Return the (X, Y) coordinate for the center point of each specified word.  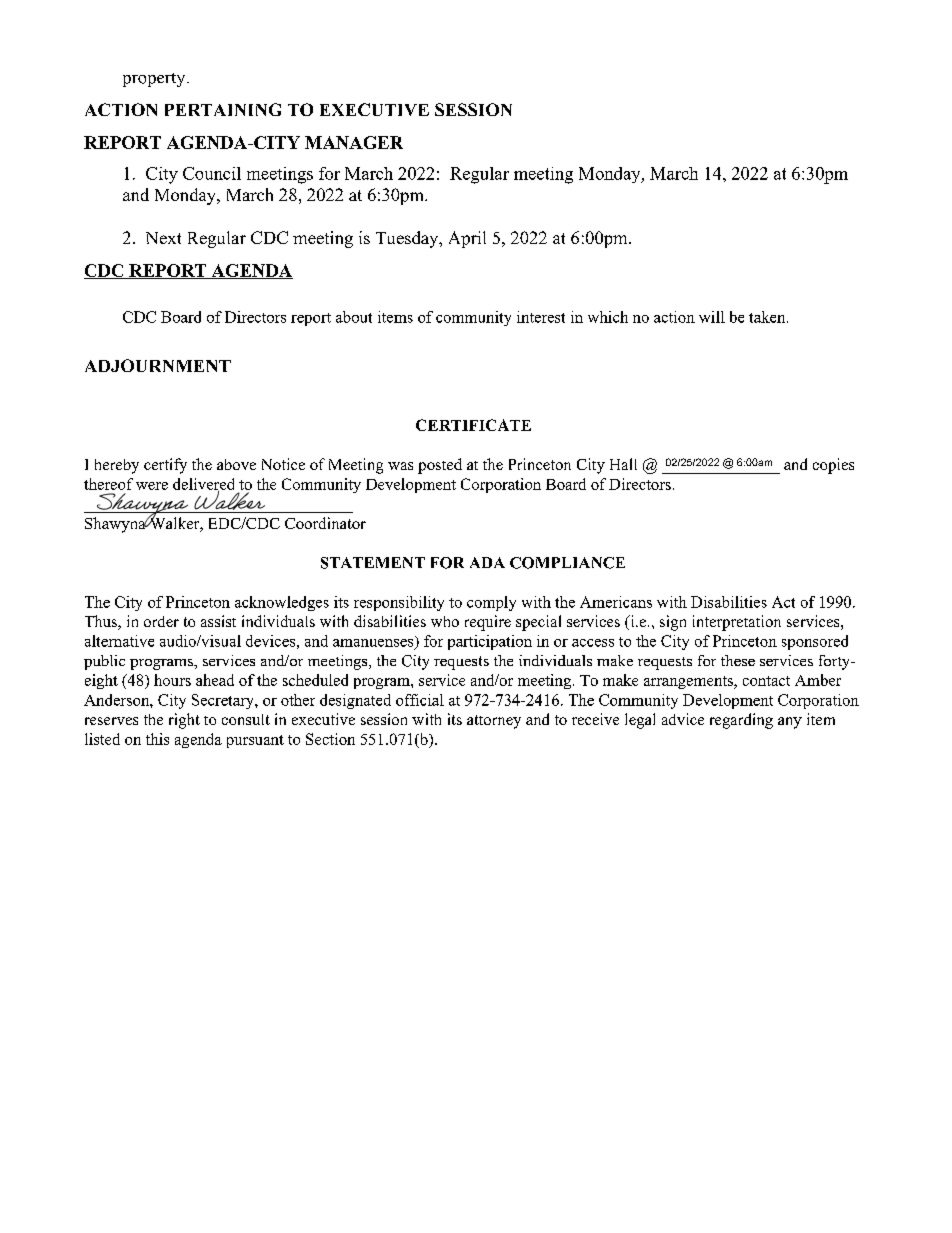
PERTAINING (223, 109)
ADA (487, 562)
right (184, 721)
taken (768, 317)
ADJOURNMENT (158, 365)
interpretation (737, 623)
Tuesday (408, 239)
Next (163, 238)
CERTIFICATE (473, 425)
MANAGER (354, 142)
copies (833, 466)
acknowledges (282, 603)
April (467, 239)
